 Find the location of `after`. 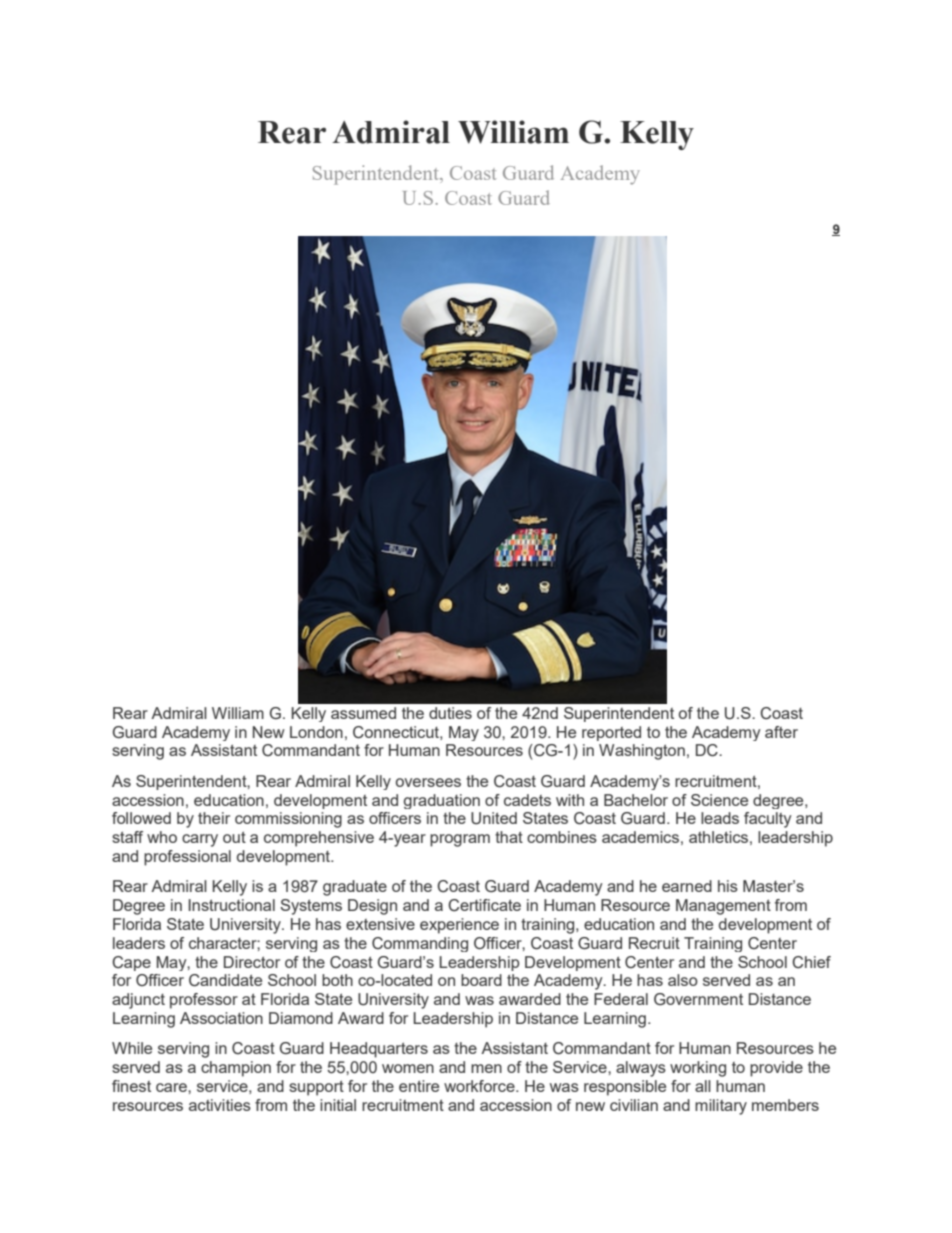

after is located at coordinates (781, 732).
